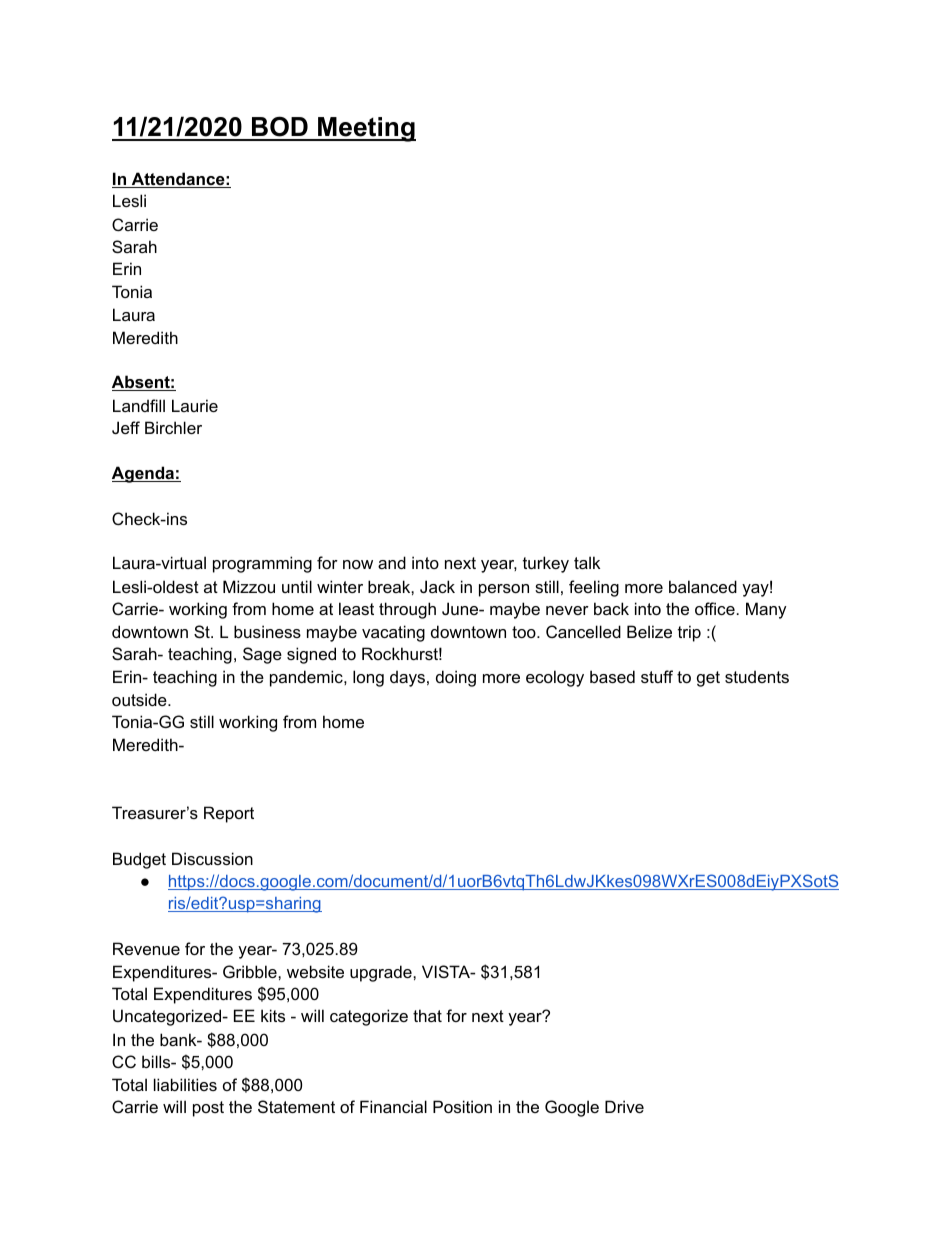 The image size is (952, 1233). What do you see at coordinates (382, 973) in the screenshot?
I see `upgrade` at bounding box center [382, 973].
